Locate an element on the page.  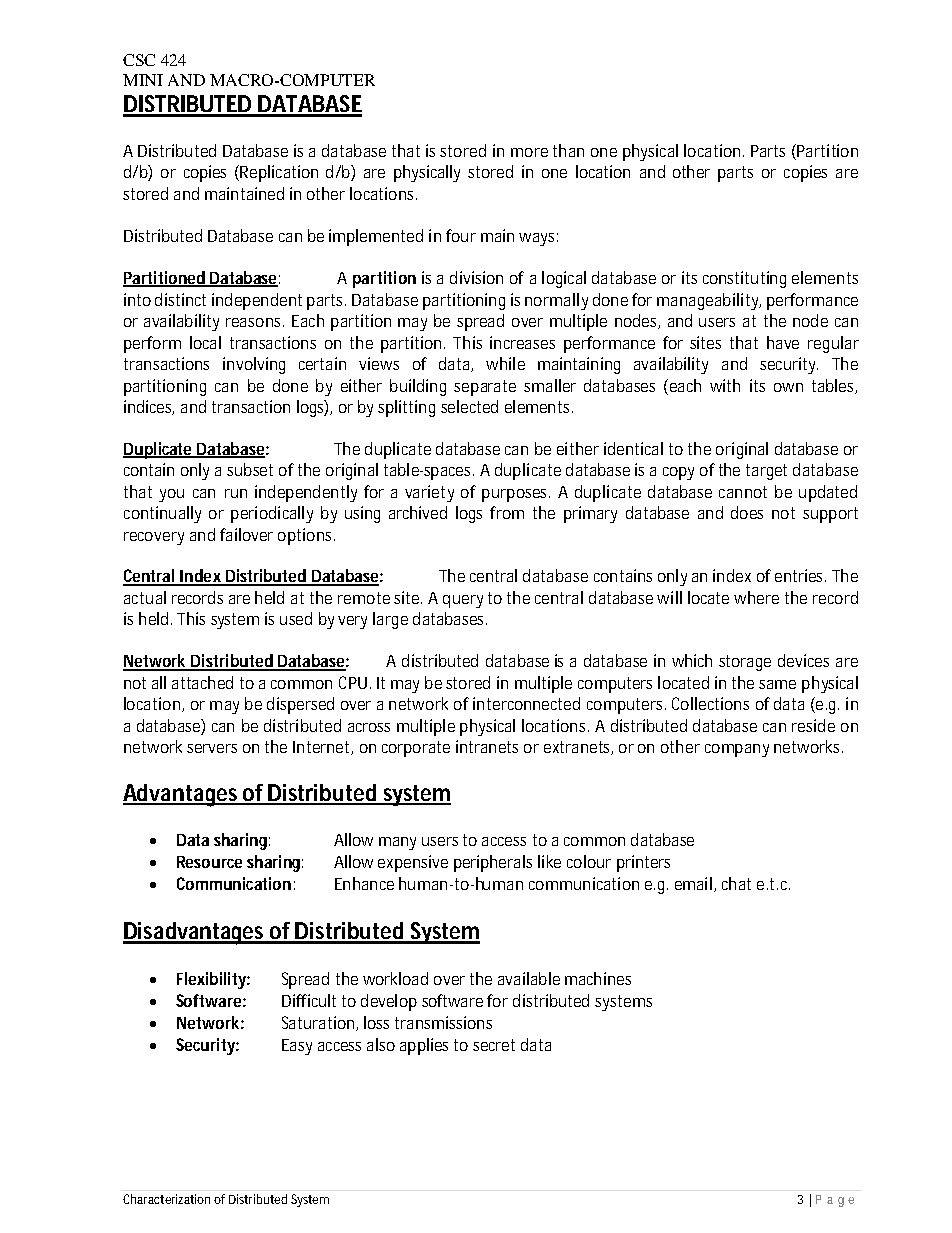
local is located at coordinates (205, 342).
